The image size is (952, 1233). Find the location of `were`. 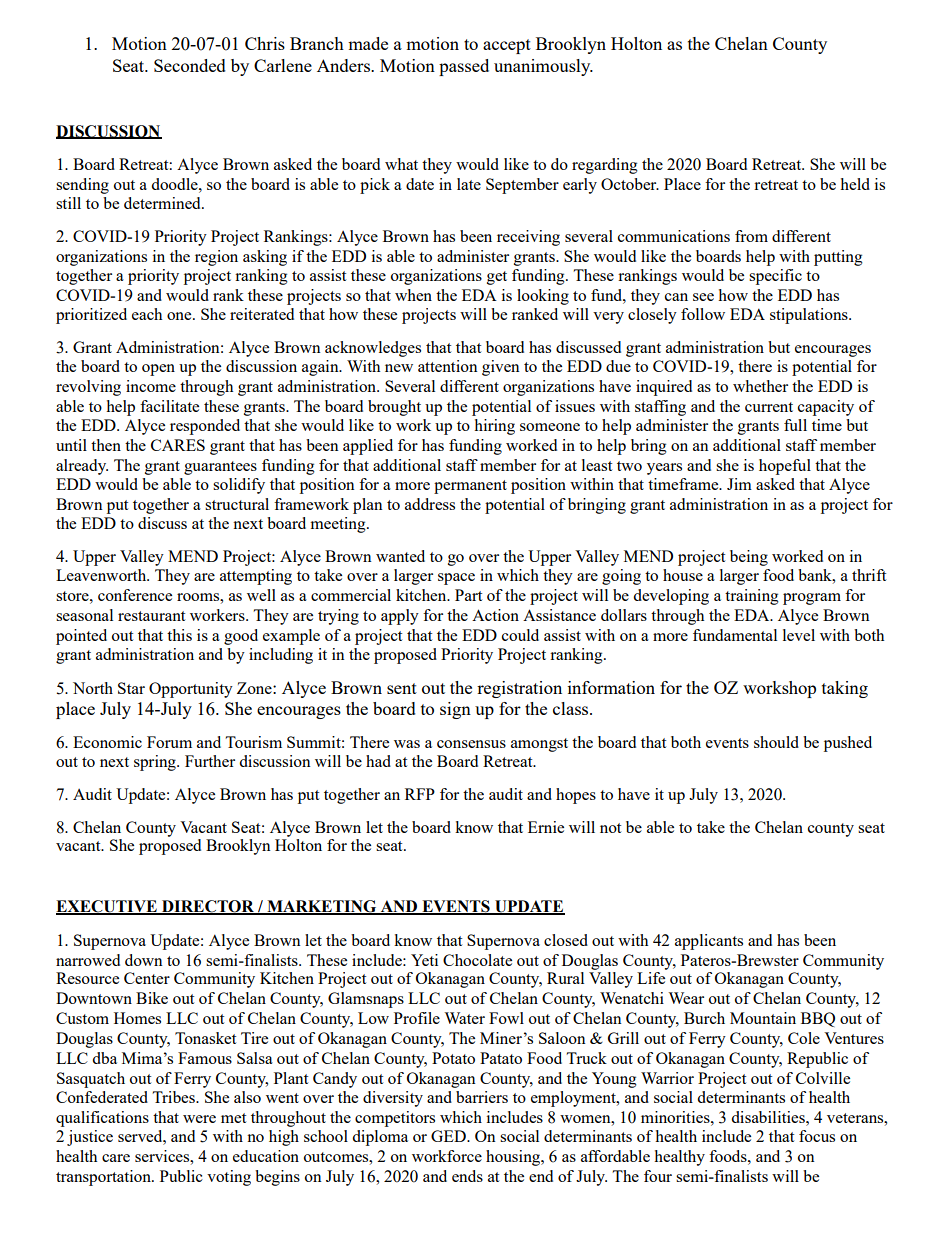

were is located at coordinates (199, 1119).
